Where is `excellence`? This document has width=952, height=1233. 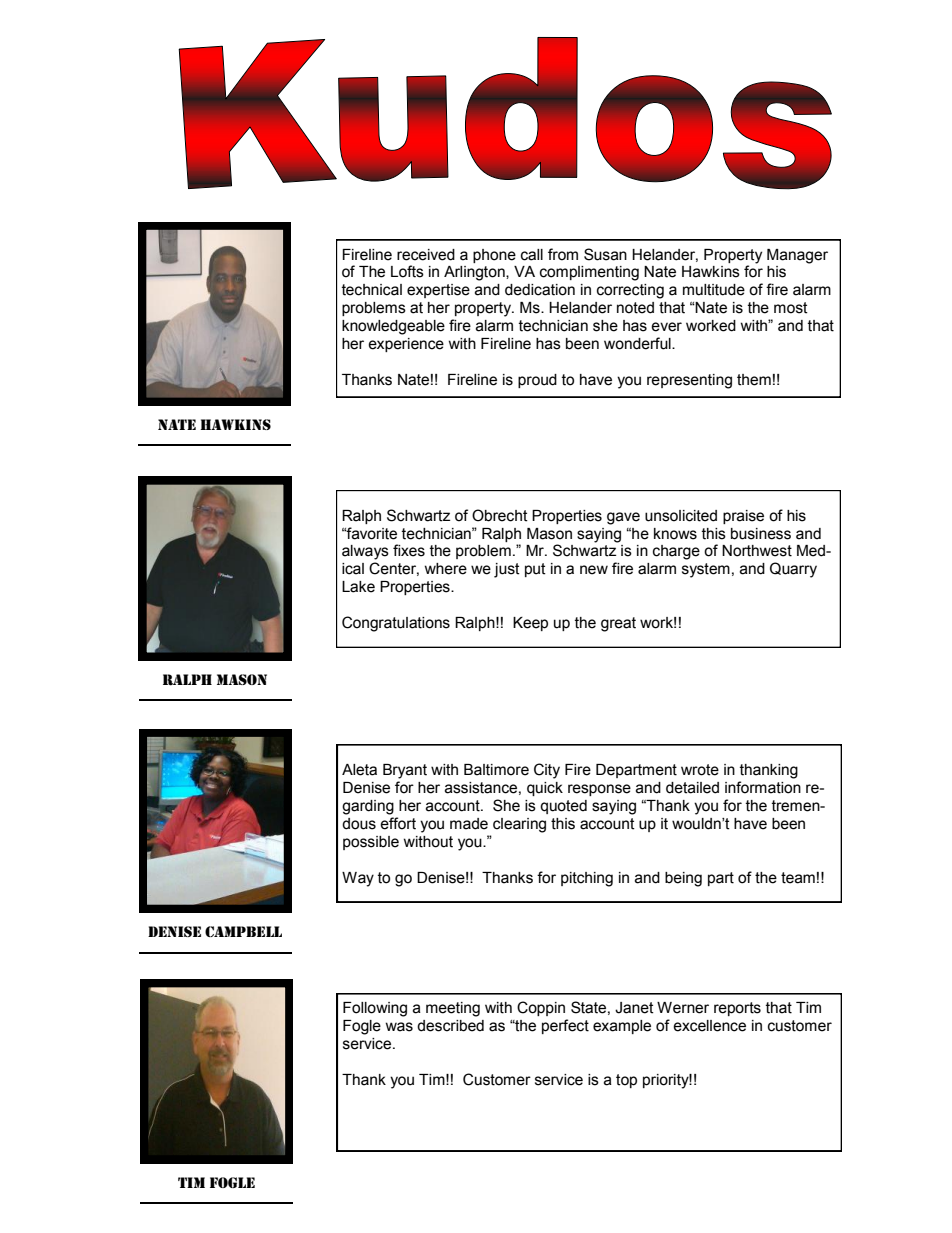
excellence is located at coordinates (709, 1026).
